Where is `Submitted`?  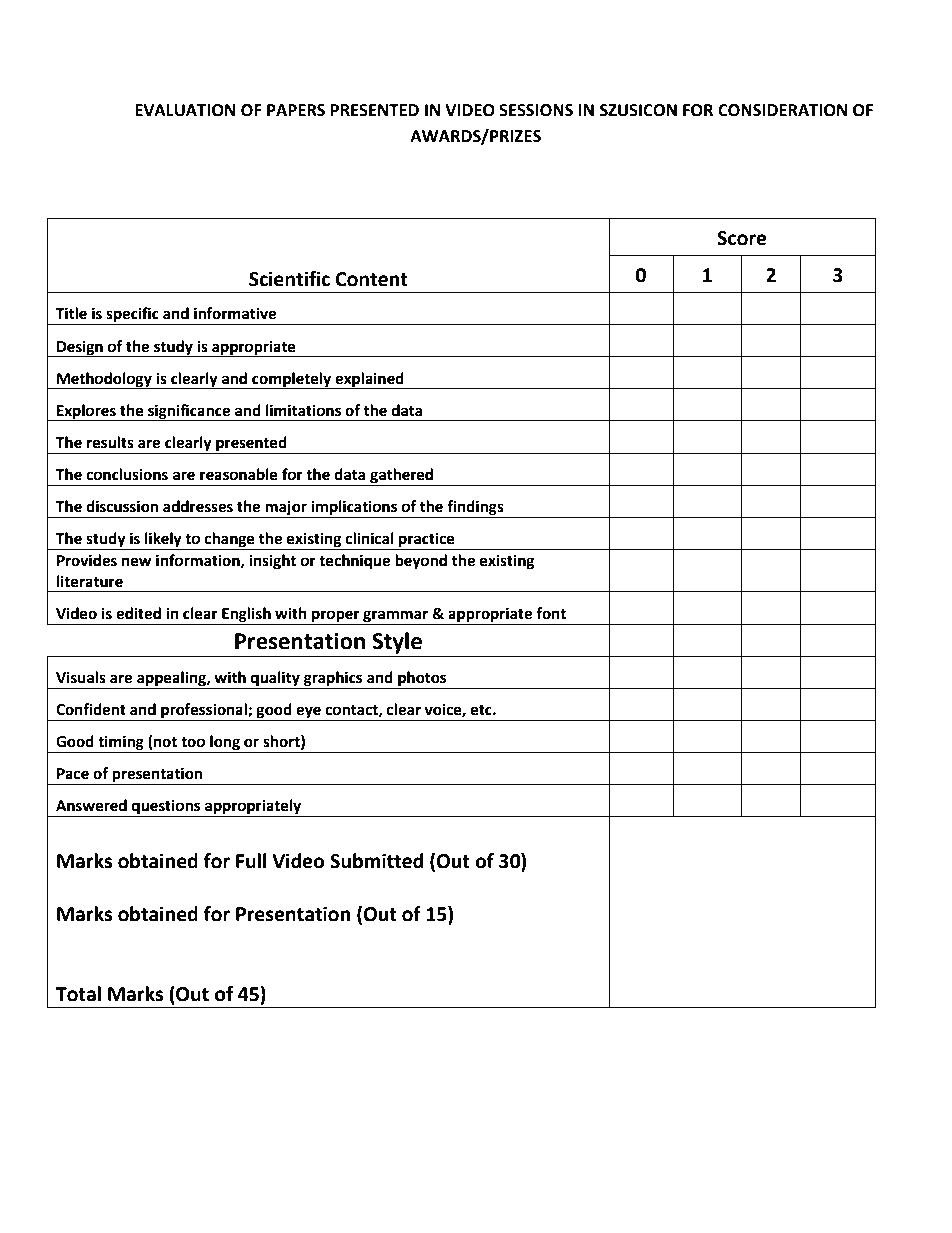 Submitted is located at coordinates (376, 861).
